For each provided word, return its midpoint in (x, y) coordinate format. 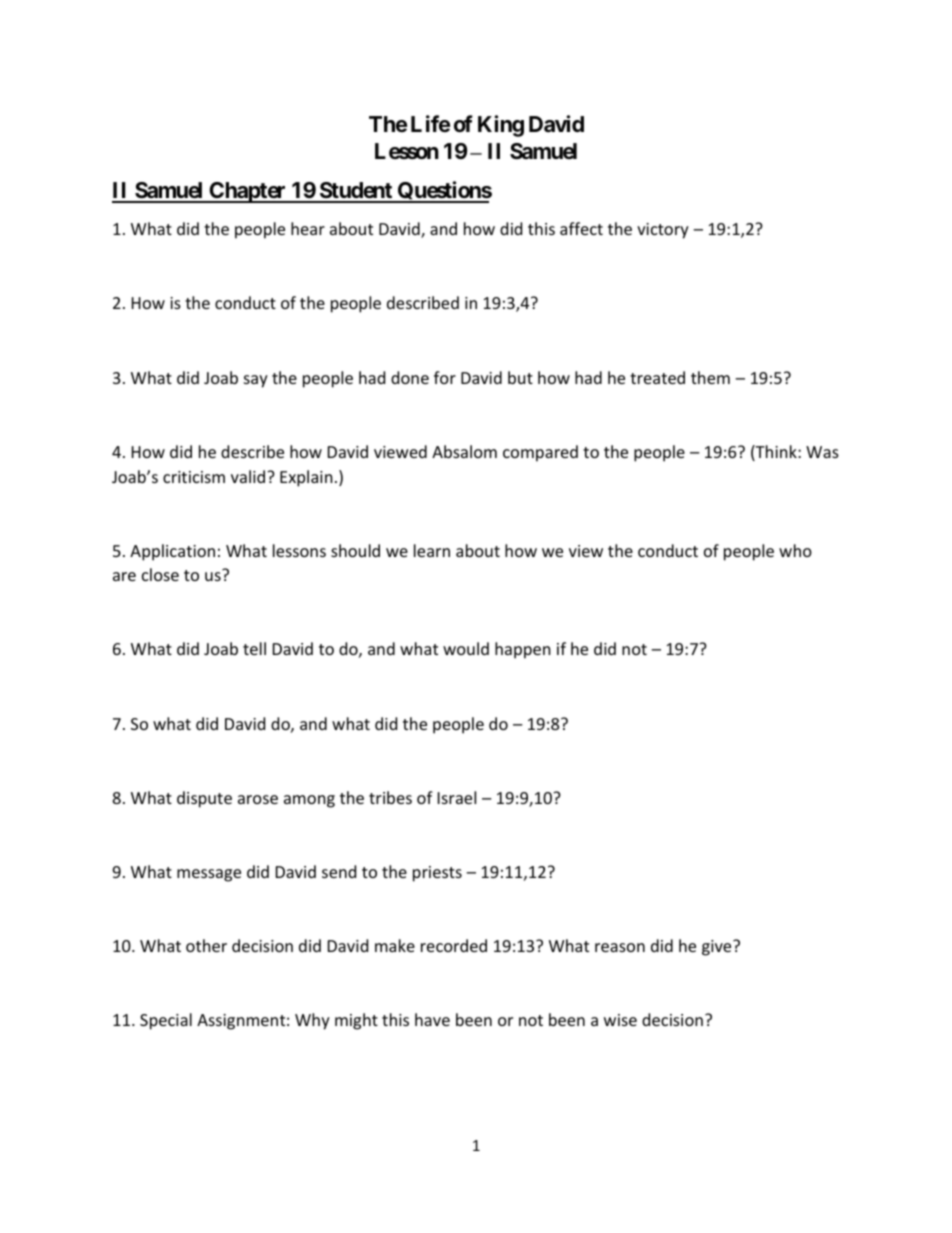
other (206, 945)
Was (822, 452)
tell (254, 648)
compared (540, 453)
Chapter (247, 192)
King (501, 126)
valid (249, 476)
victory (663, 231)
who (795, 550)
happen (523, 650)
